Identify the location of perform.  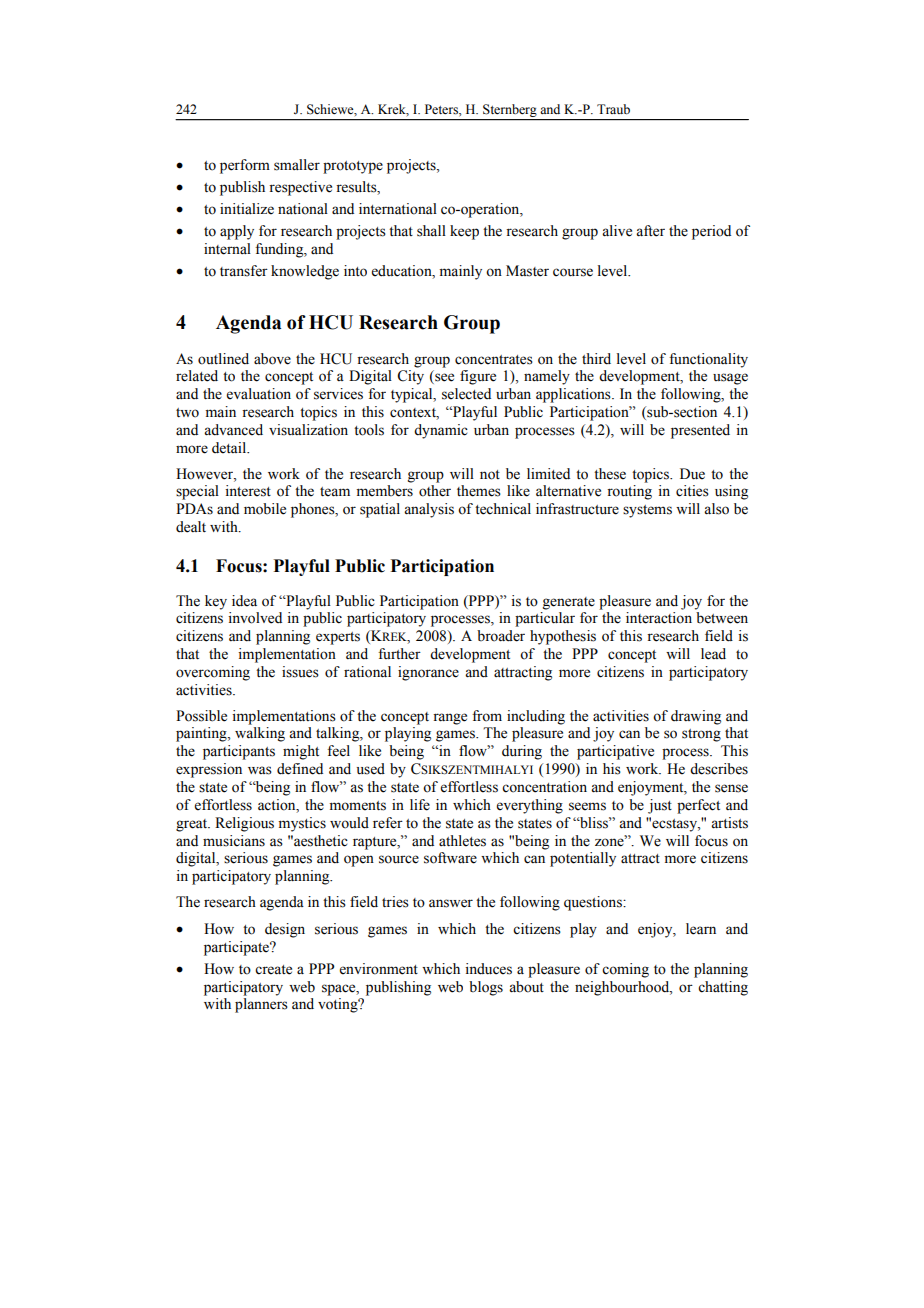
(245, 166).
